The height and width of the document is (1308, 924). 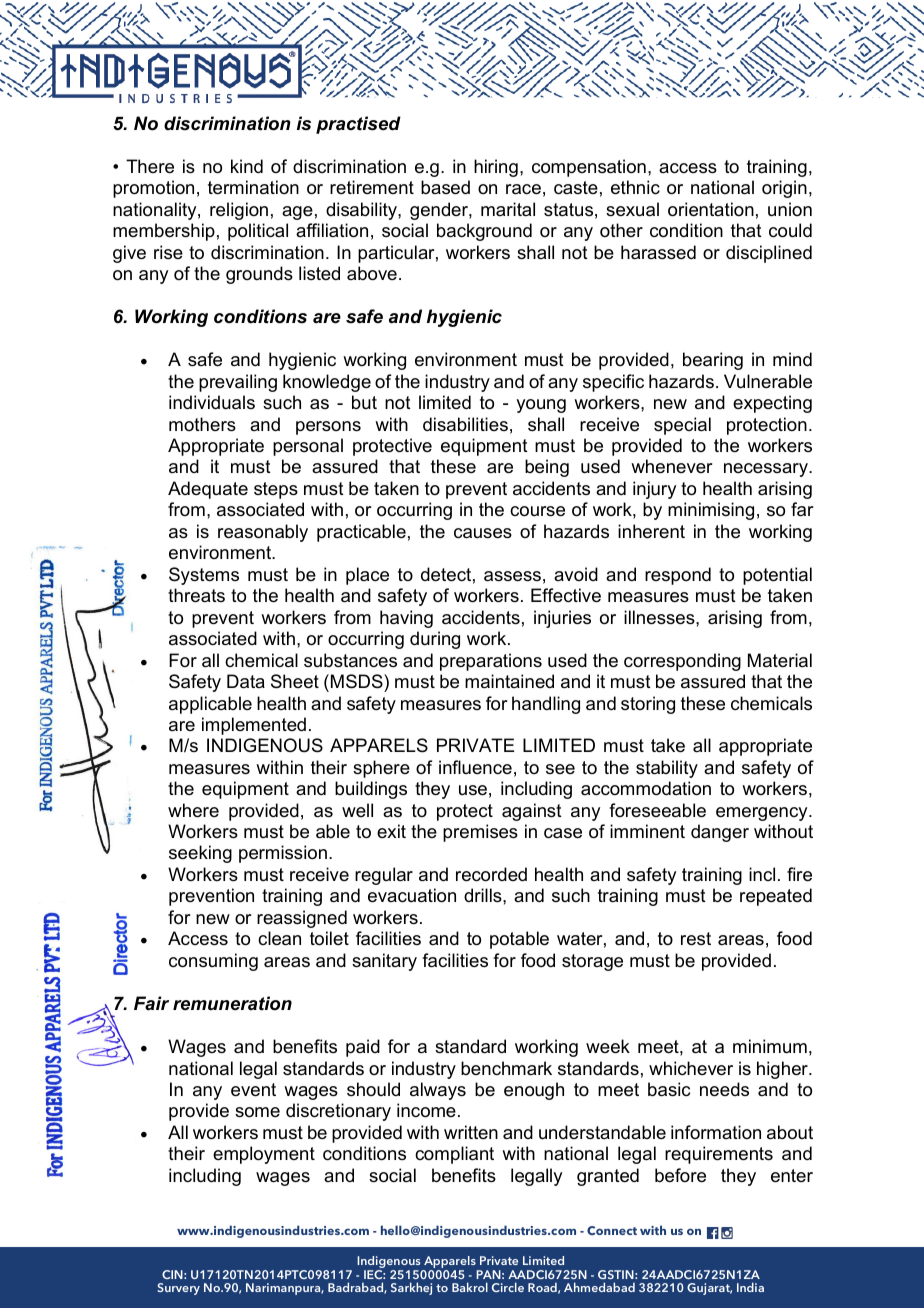 What do you see at coordinates (213, 962) in the document?
I see `consuming` at bounding box center [213, 962].
